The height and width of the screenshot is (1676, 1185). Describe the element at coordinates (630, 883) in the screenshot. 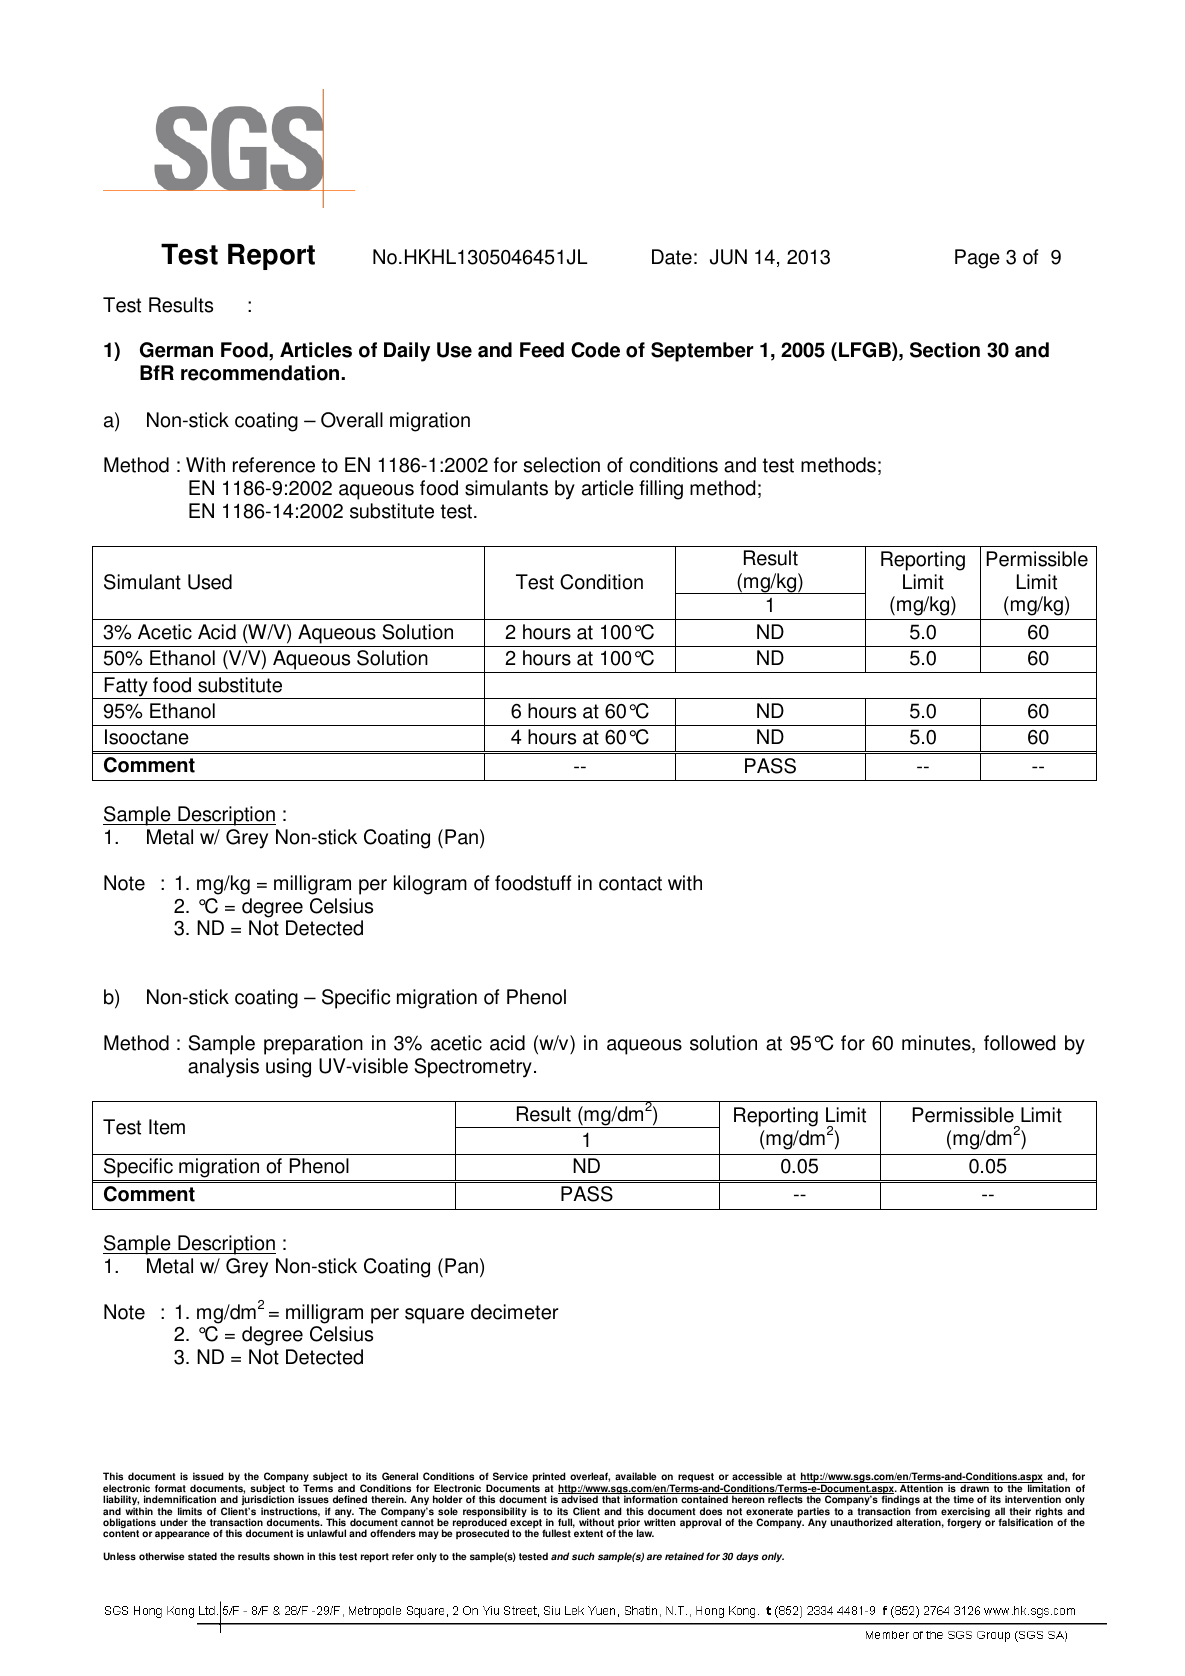

I see `contact` at that location.
